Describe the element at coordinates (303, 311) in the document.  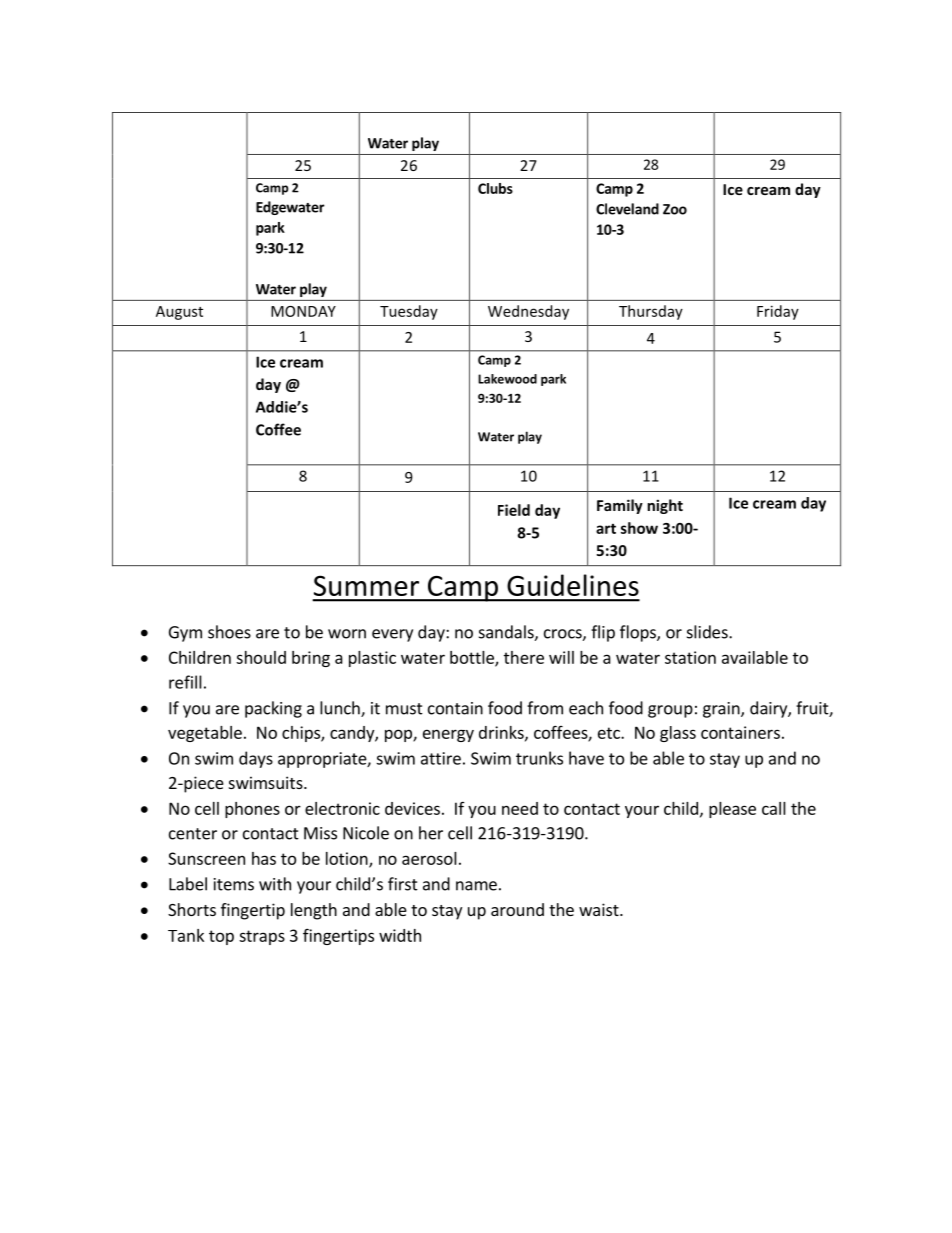
I see `MONDAY` at that location.
